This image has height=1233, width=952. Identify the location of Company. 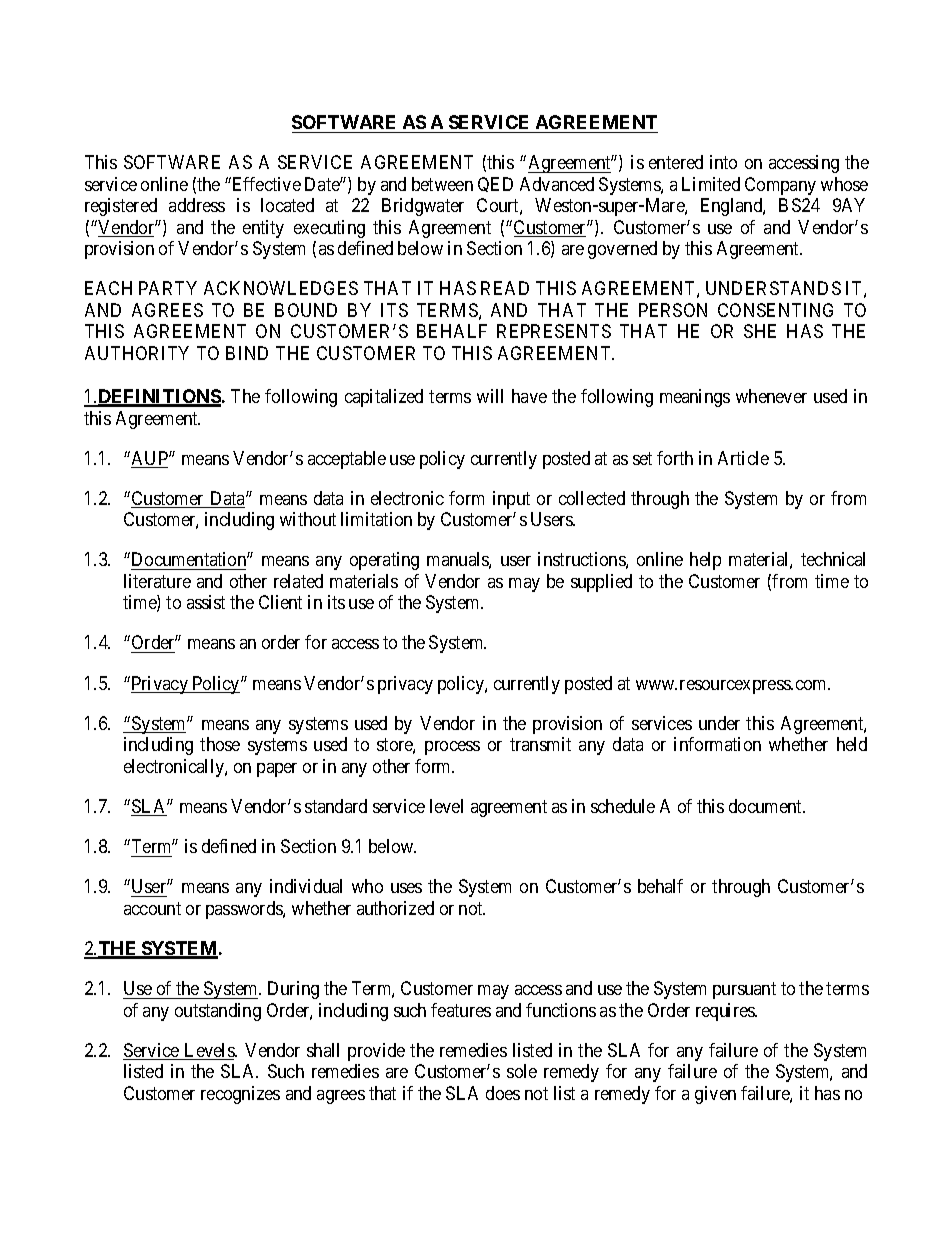
(780, 186).
